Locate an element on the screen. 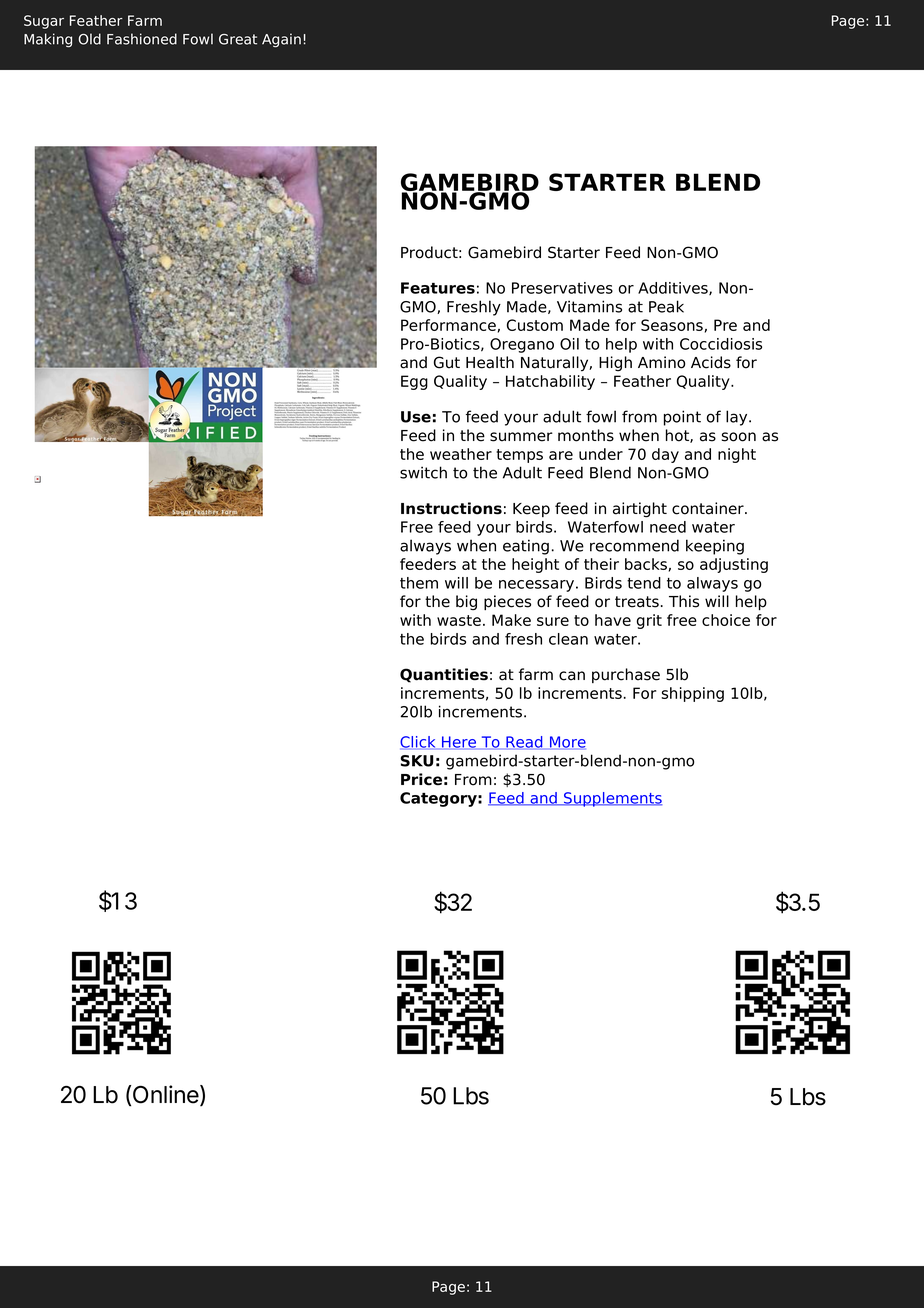  Instructions is located at coordinates (451, 508).
